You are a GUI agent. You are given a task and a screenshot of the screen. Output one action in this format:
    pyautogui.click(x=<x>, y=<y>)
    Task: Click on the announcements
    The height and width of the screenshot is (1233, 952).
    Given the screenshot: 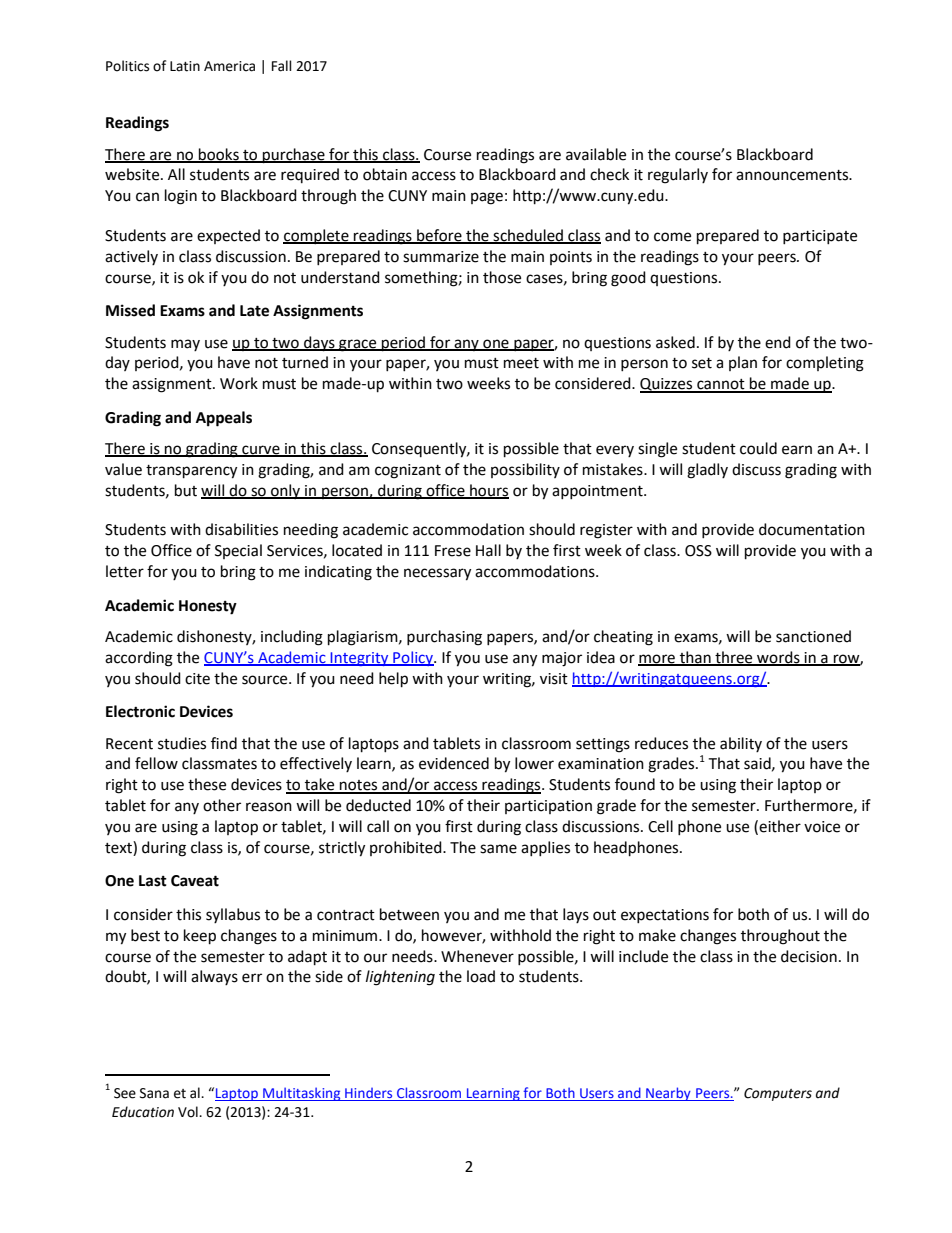 What is the action you would take?
    pyautogui.click(x=793, y=175)
